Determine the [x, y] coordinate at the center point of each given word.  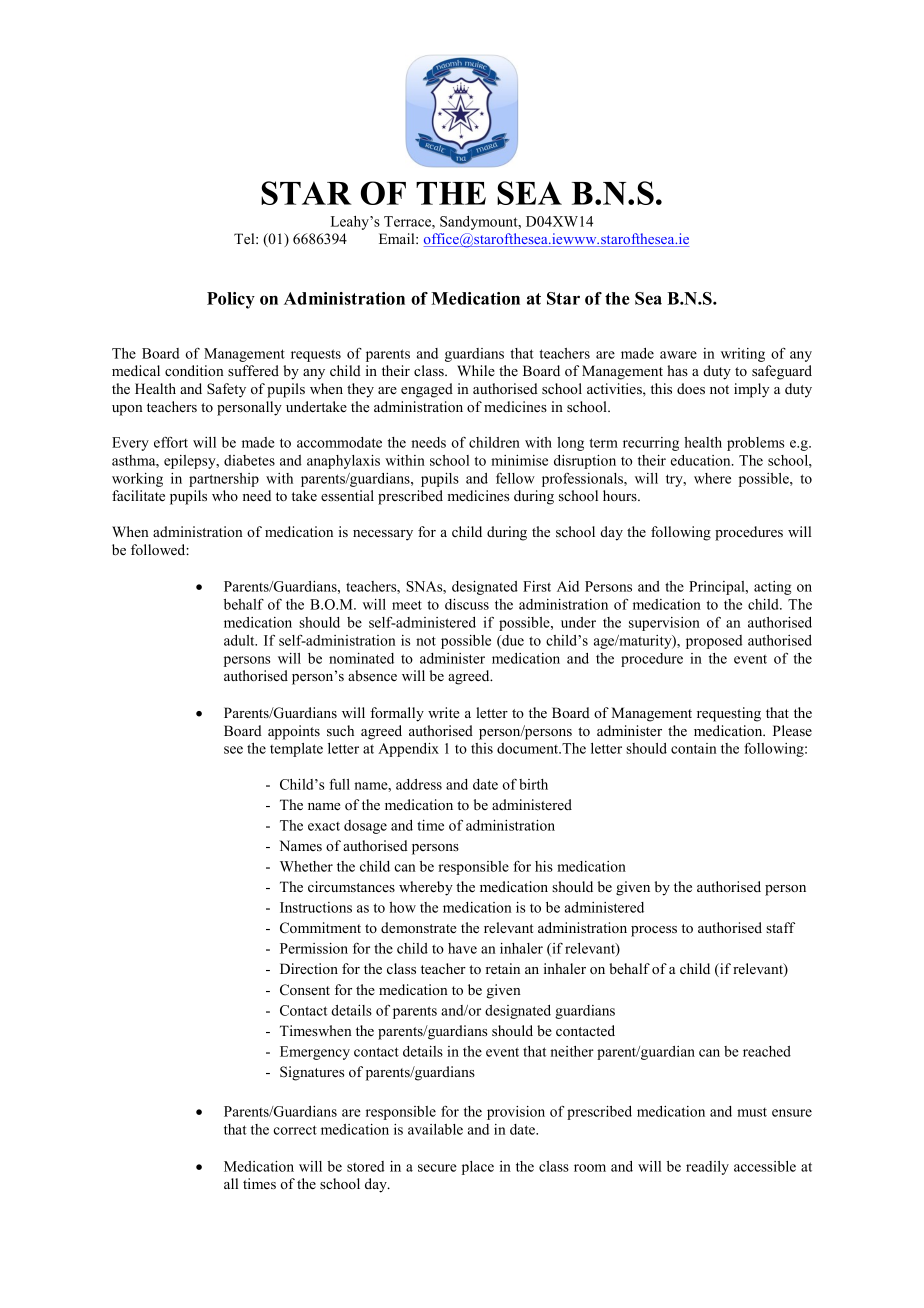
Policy [231, 300]
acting [772, 588]
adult [240, 640]
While [476, 370]
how [402, 907]
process [654, 931]
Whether [306, 866]
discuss [467, 604]
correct [295, 1130]
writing [743, 355]
